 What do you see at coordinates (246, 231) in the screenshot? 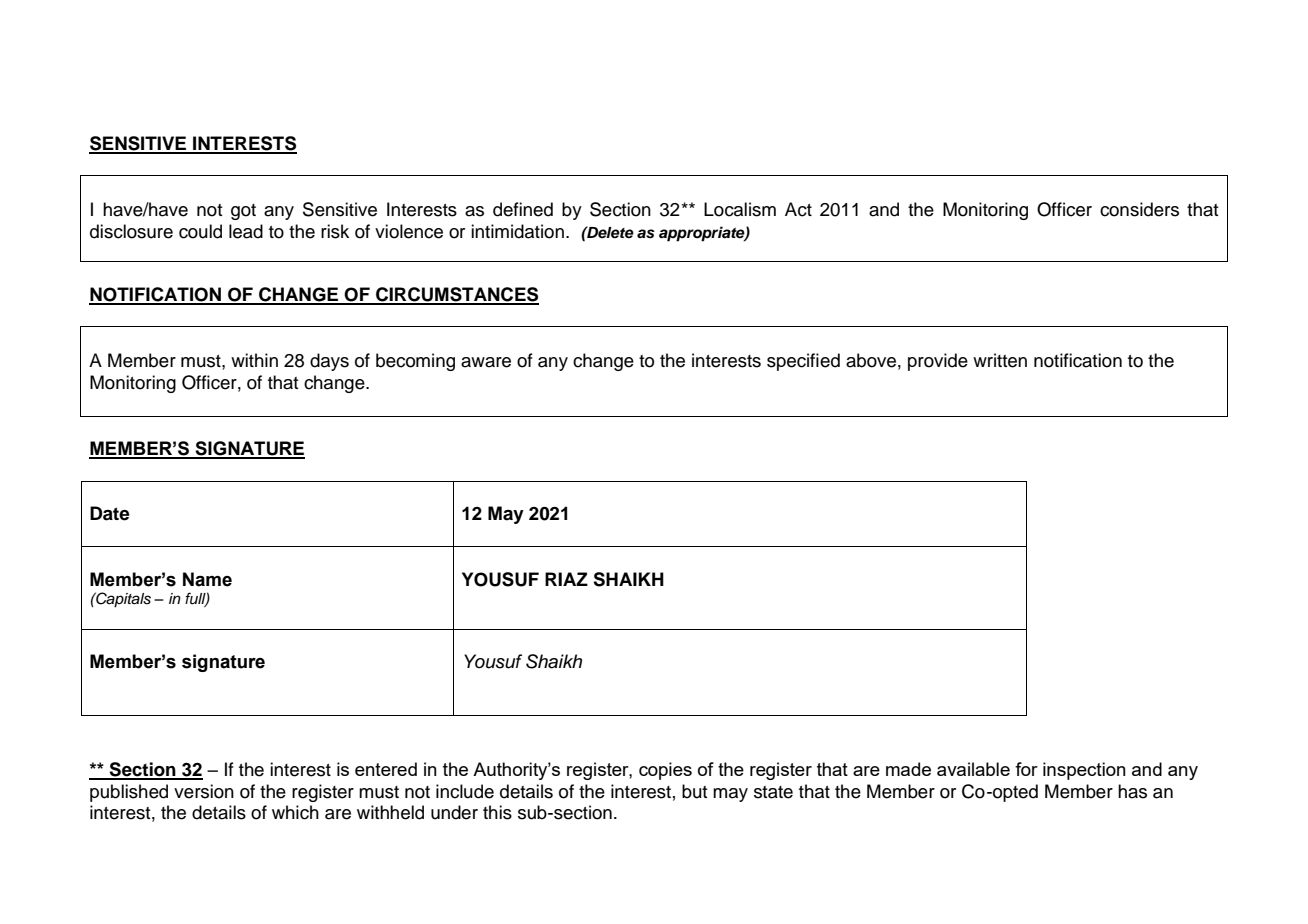
I see `lead` at bounding box center [246, 231].
